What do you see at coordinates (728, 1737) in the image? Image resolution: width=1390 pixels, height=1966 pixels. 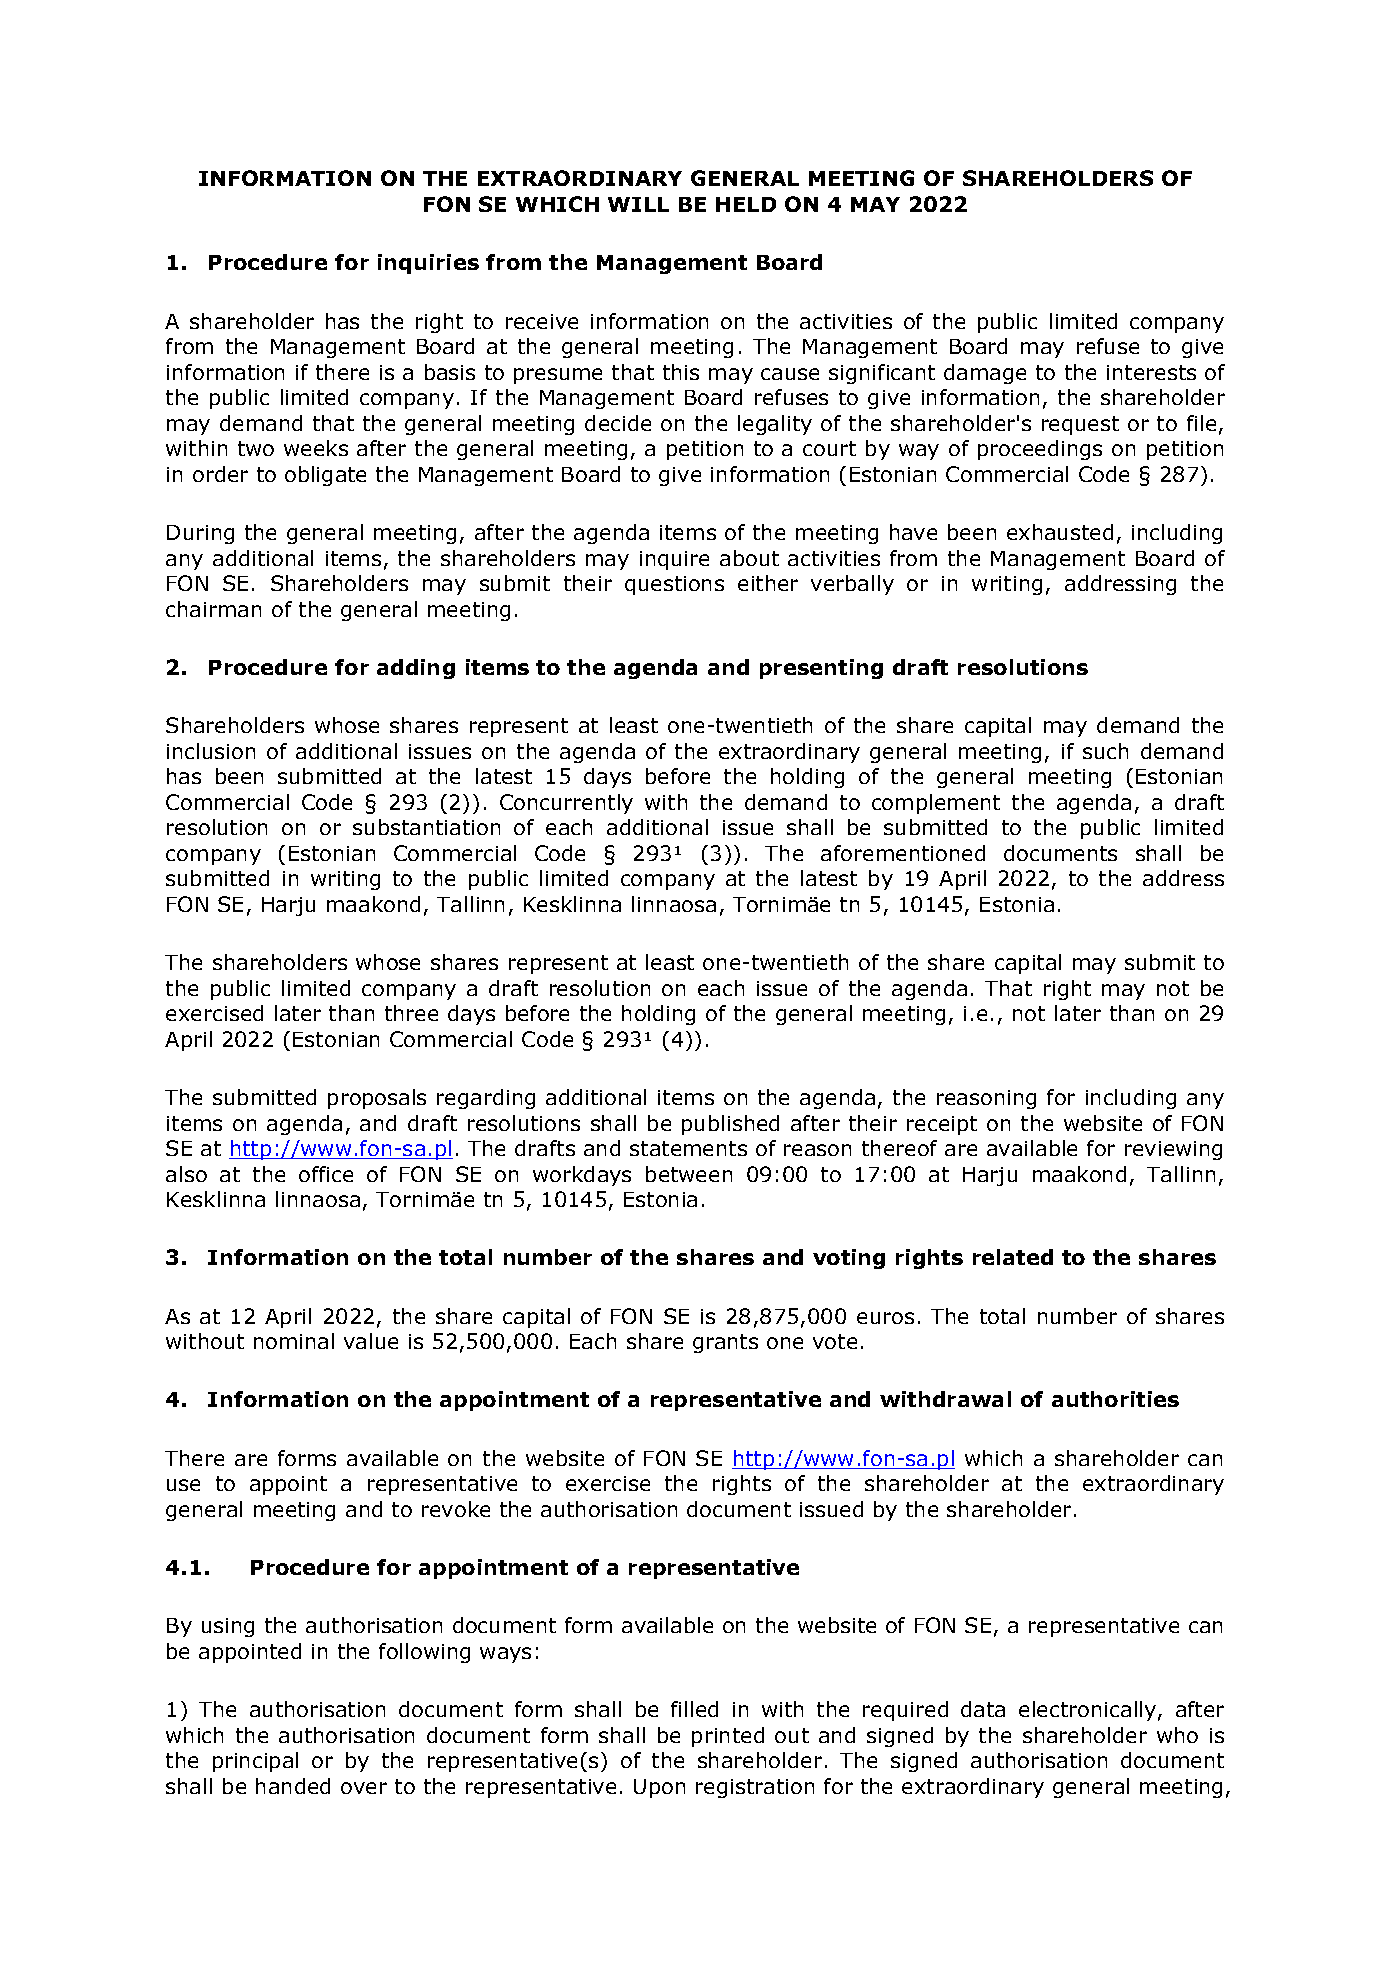 I see `printed` at bounding box center [728, 1737].
